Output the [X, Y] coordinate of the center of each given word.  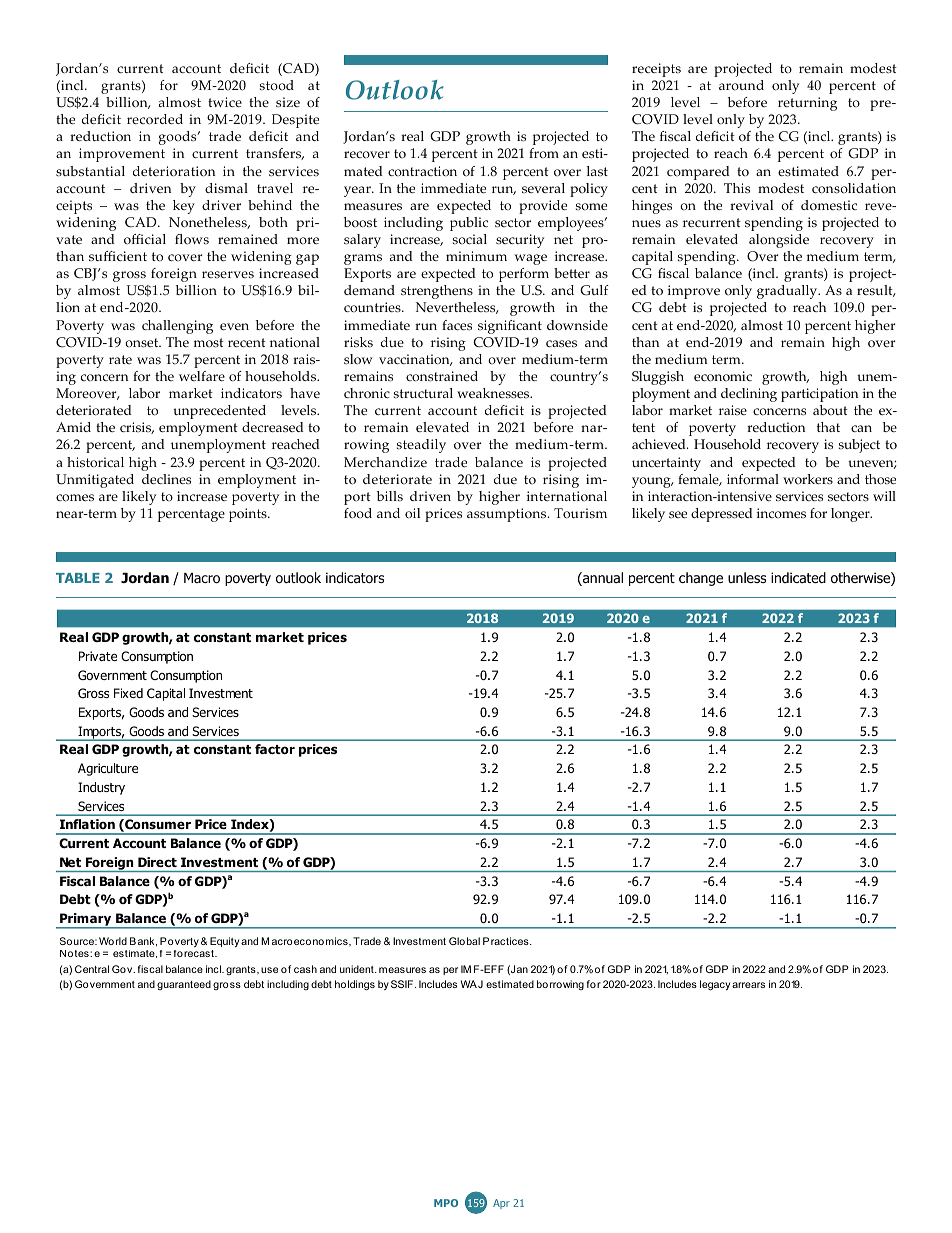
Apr [501, 1204]
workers [808, 479]
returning [807, 104]
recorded [155, 119]
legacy [715, 985]
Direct [157, 862]
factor [275, 749]
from [544, 153]
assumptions [508, 515]
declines [166, 479]
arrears [748, 985]
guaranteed [184, 985]
